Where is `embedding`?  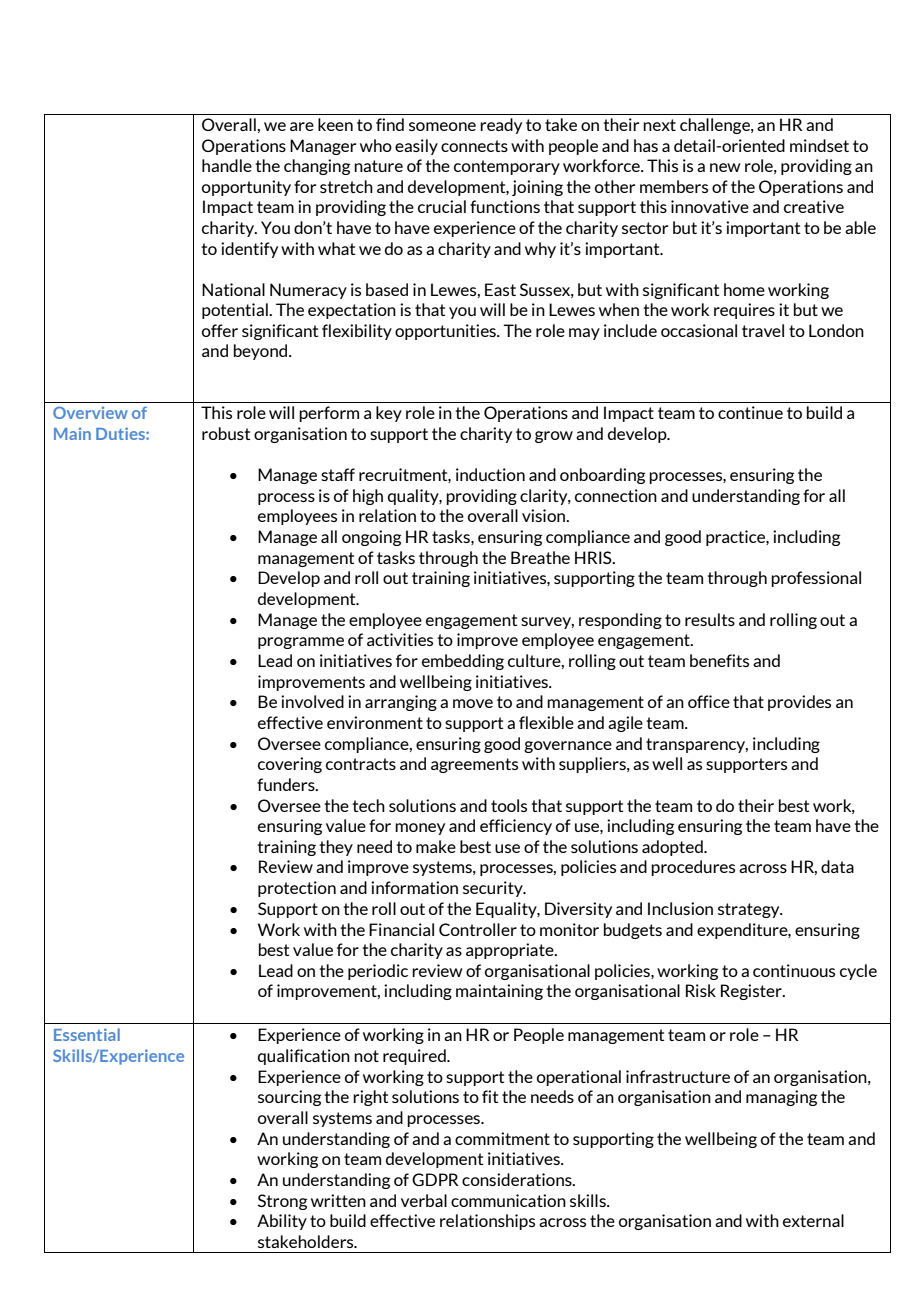
embedding is located at coordinates (463, 662).
